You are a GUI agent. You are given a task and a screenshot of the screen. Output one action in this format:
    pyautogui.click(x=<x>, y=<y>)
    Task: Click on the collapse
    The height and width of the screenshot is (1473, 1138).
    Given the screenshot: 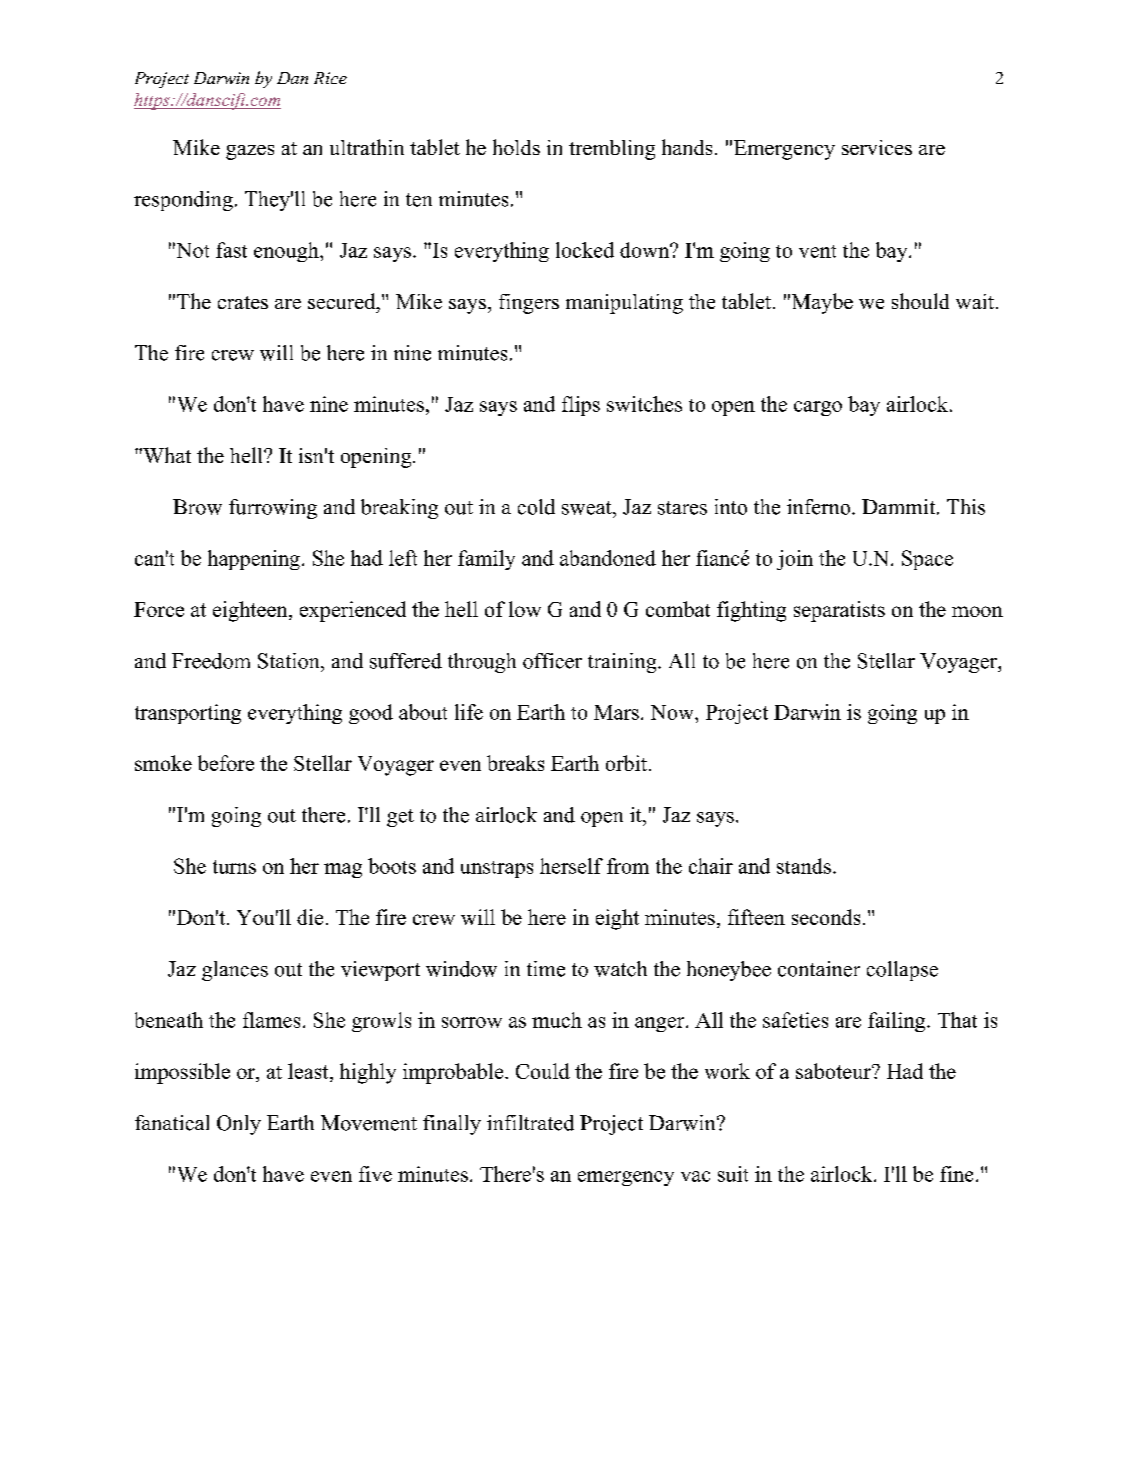 What is the action you would take?
    pyautogui.click(x=902, y=971)
